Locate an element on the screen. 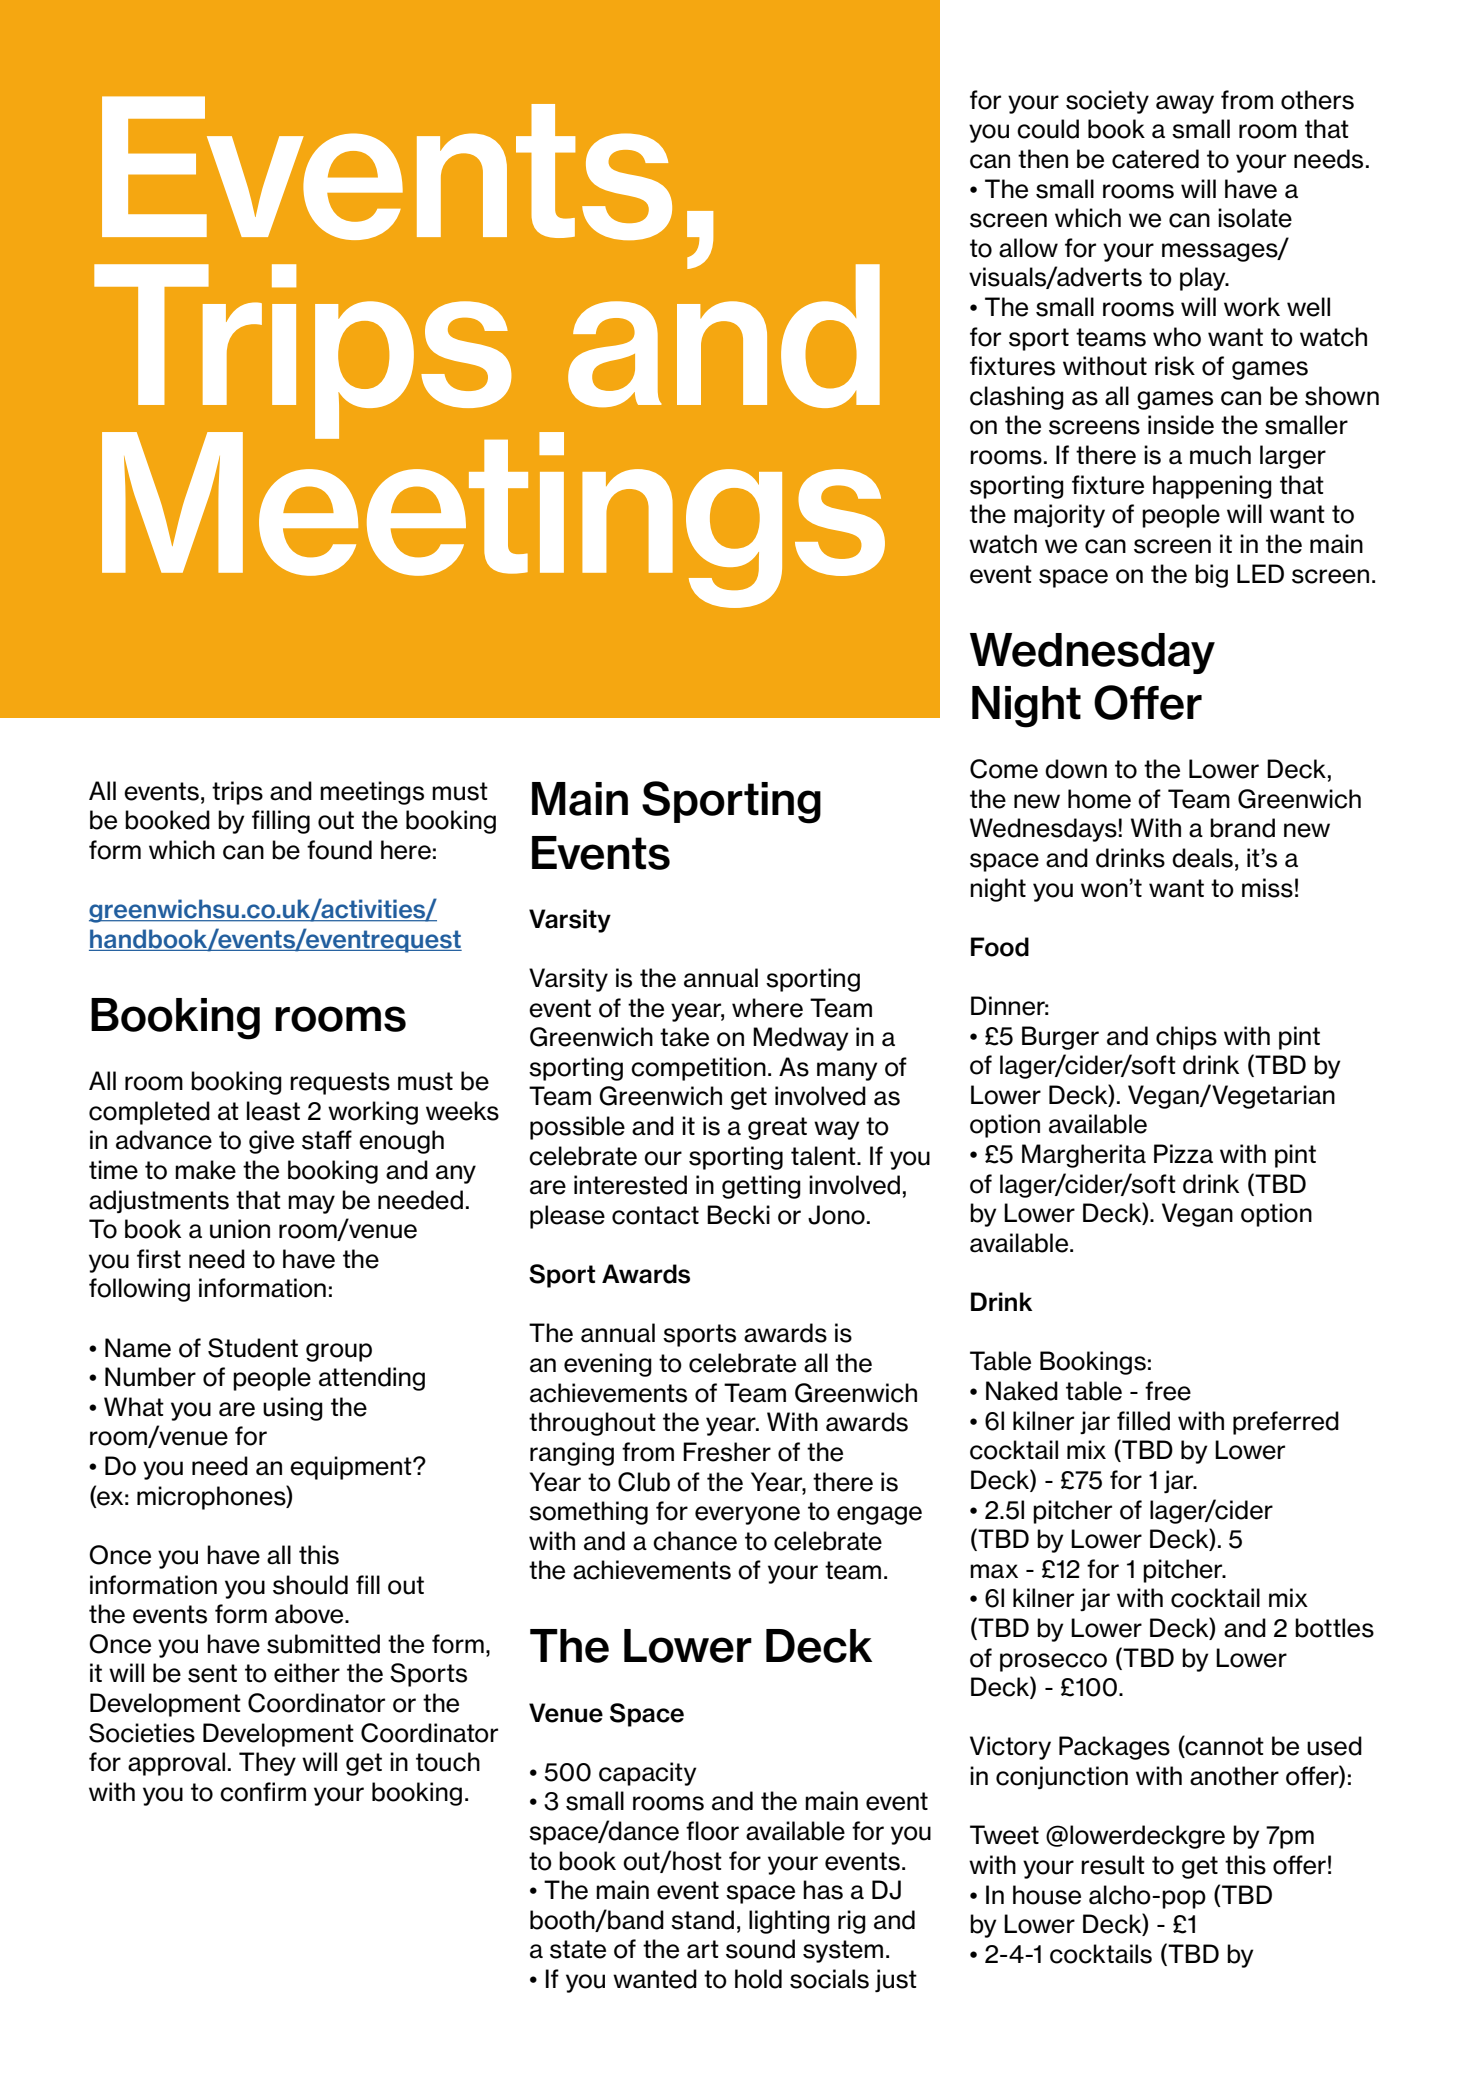 The height and width of the screenshot is (2078, 1469). Student is located at coordinates (253, 1348).
